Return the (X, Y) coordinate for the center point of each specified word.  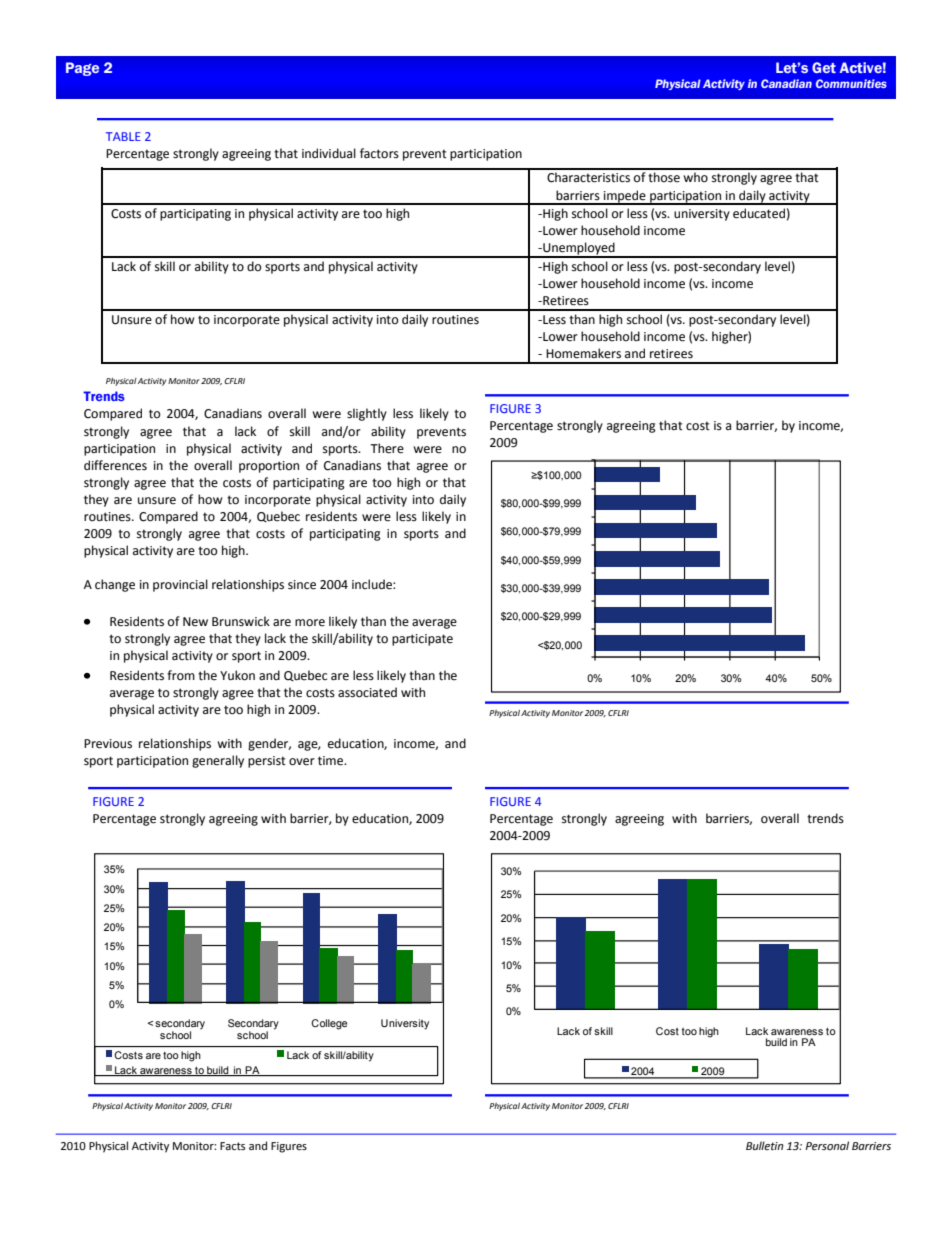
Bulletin (765, 1145)
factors (379, 153)
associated (367, 692)
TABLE (123, 136)
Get (824, 67)
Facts (232, 1146)
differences (115, 465)
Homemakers (583, 353)
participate (422, 640)
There (387, 448)
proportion (269, 467)
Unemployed (579, 249)
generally (218, 761)
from (181, 675)
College (329, 1024)
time (332, 761)
